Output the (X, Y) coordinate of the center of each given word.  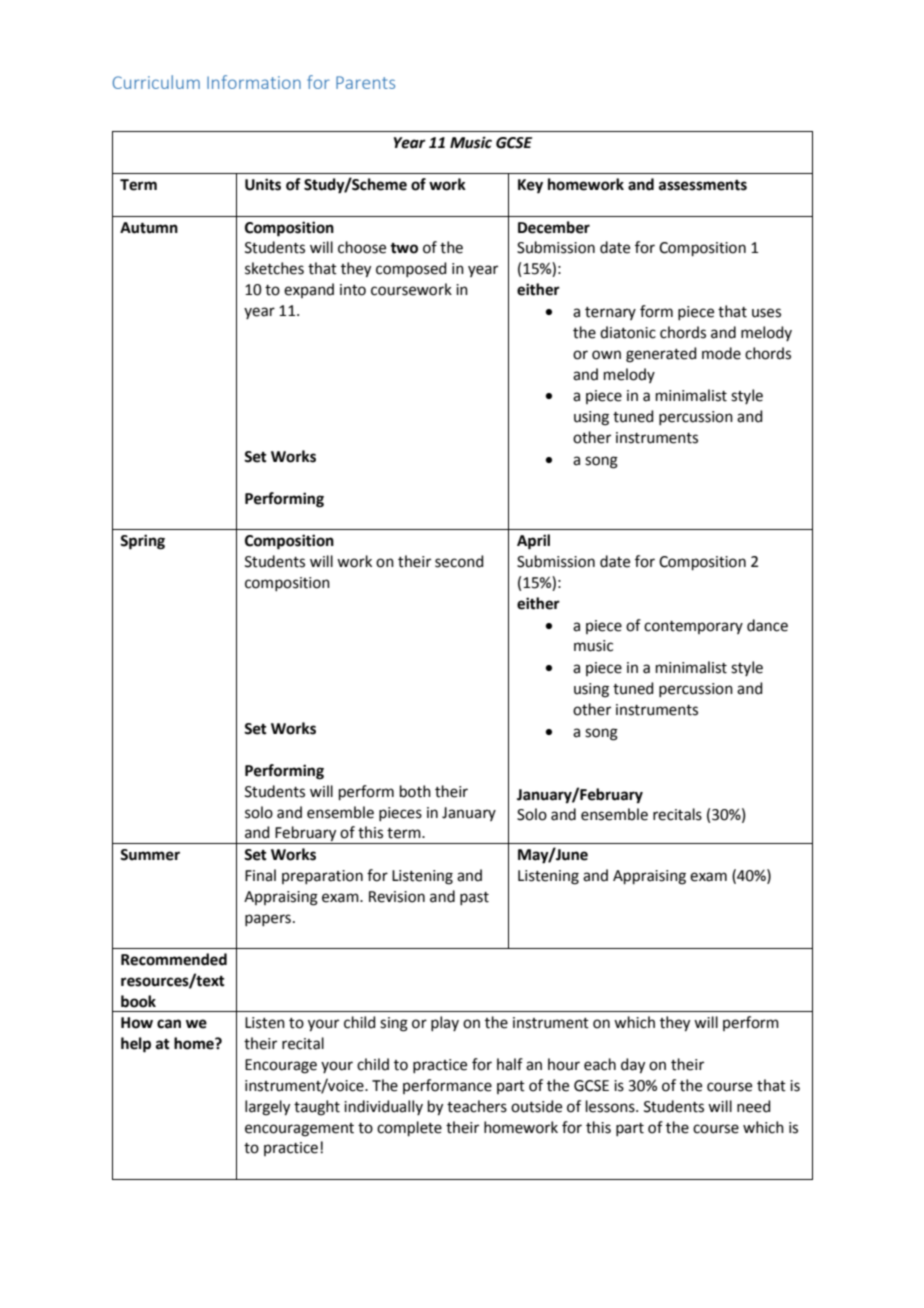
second (459, 561)
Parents (365, 82)
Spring (142, 542)
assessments (703, 185)
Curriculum (156, 82)
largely (267, 1108)
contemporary (693, 627)
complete (409, 1128)
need (754, 1106)
